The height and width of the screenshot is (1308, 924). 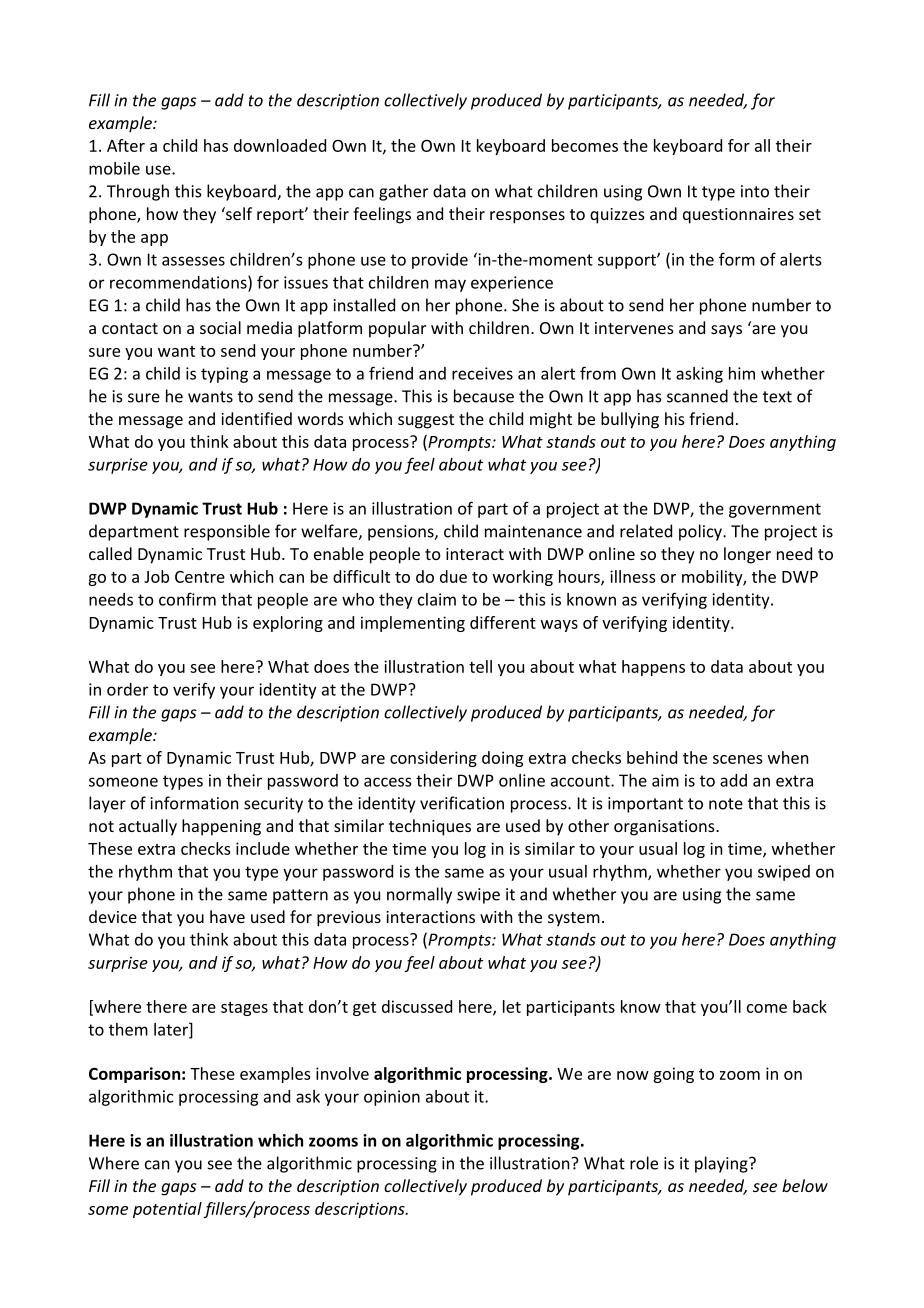 What do you see at coordinates (392, 1098) in the screenshot?
I see `opinion` at bounding box center [392, 1098].
